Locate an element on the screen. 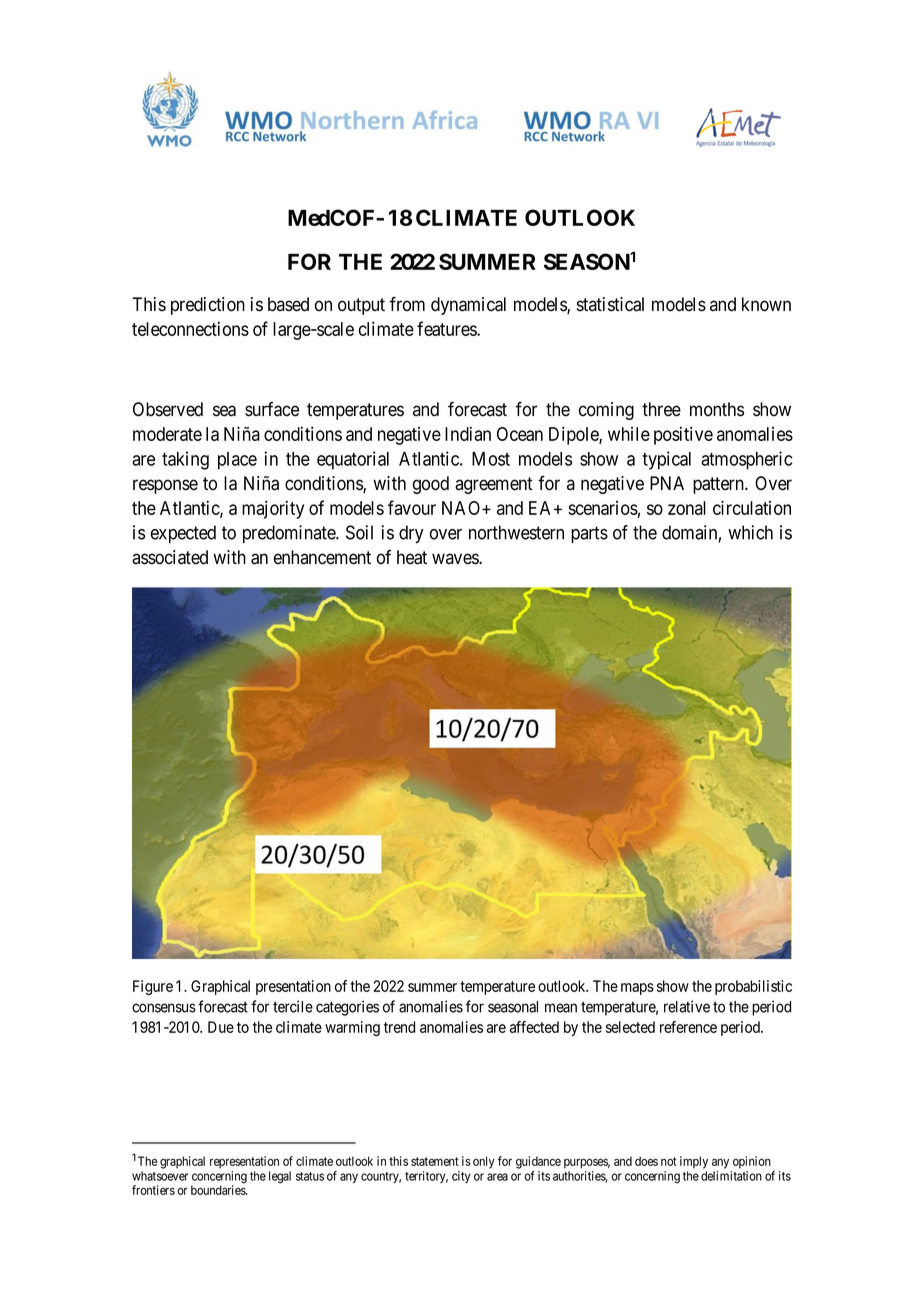 The height and width of the screenshot is (1308, 924). known is located at coordinates (766, 304).
